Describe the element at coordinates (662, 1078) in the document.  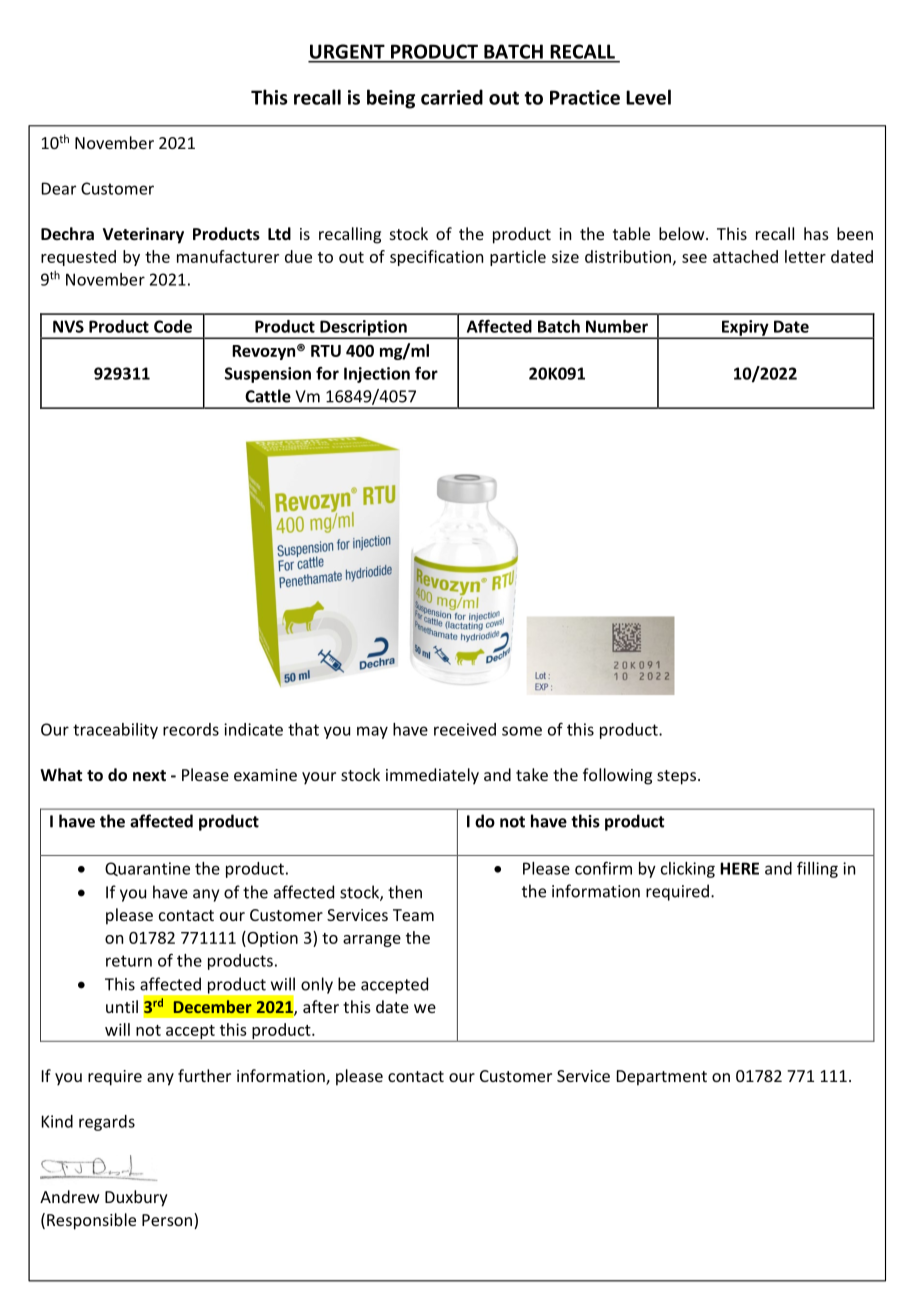
I see `Department` at that location.
